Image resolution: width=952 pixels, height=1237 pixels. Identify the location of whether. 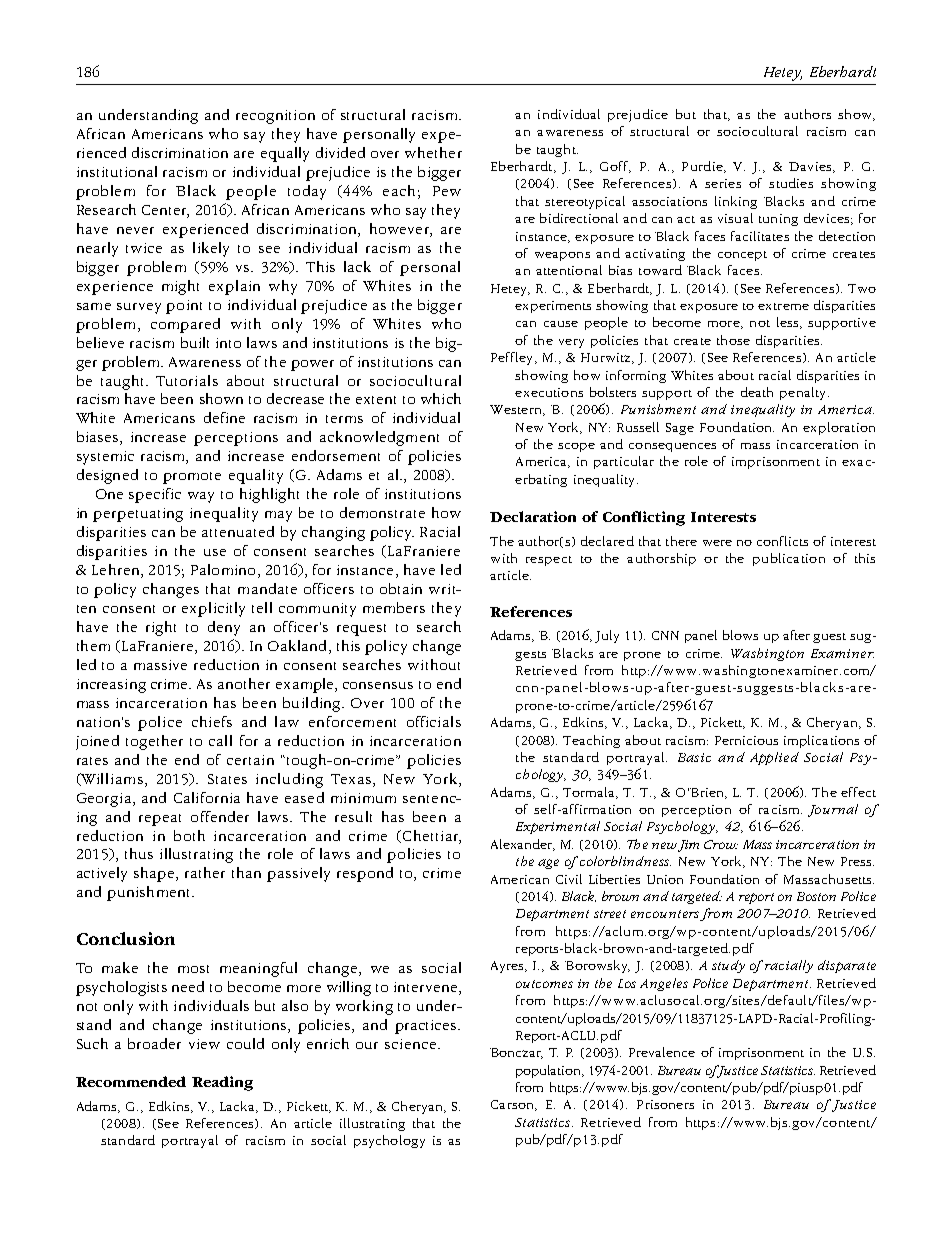
(433, 152).
